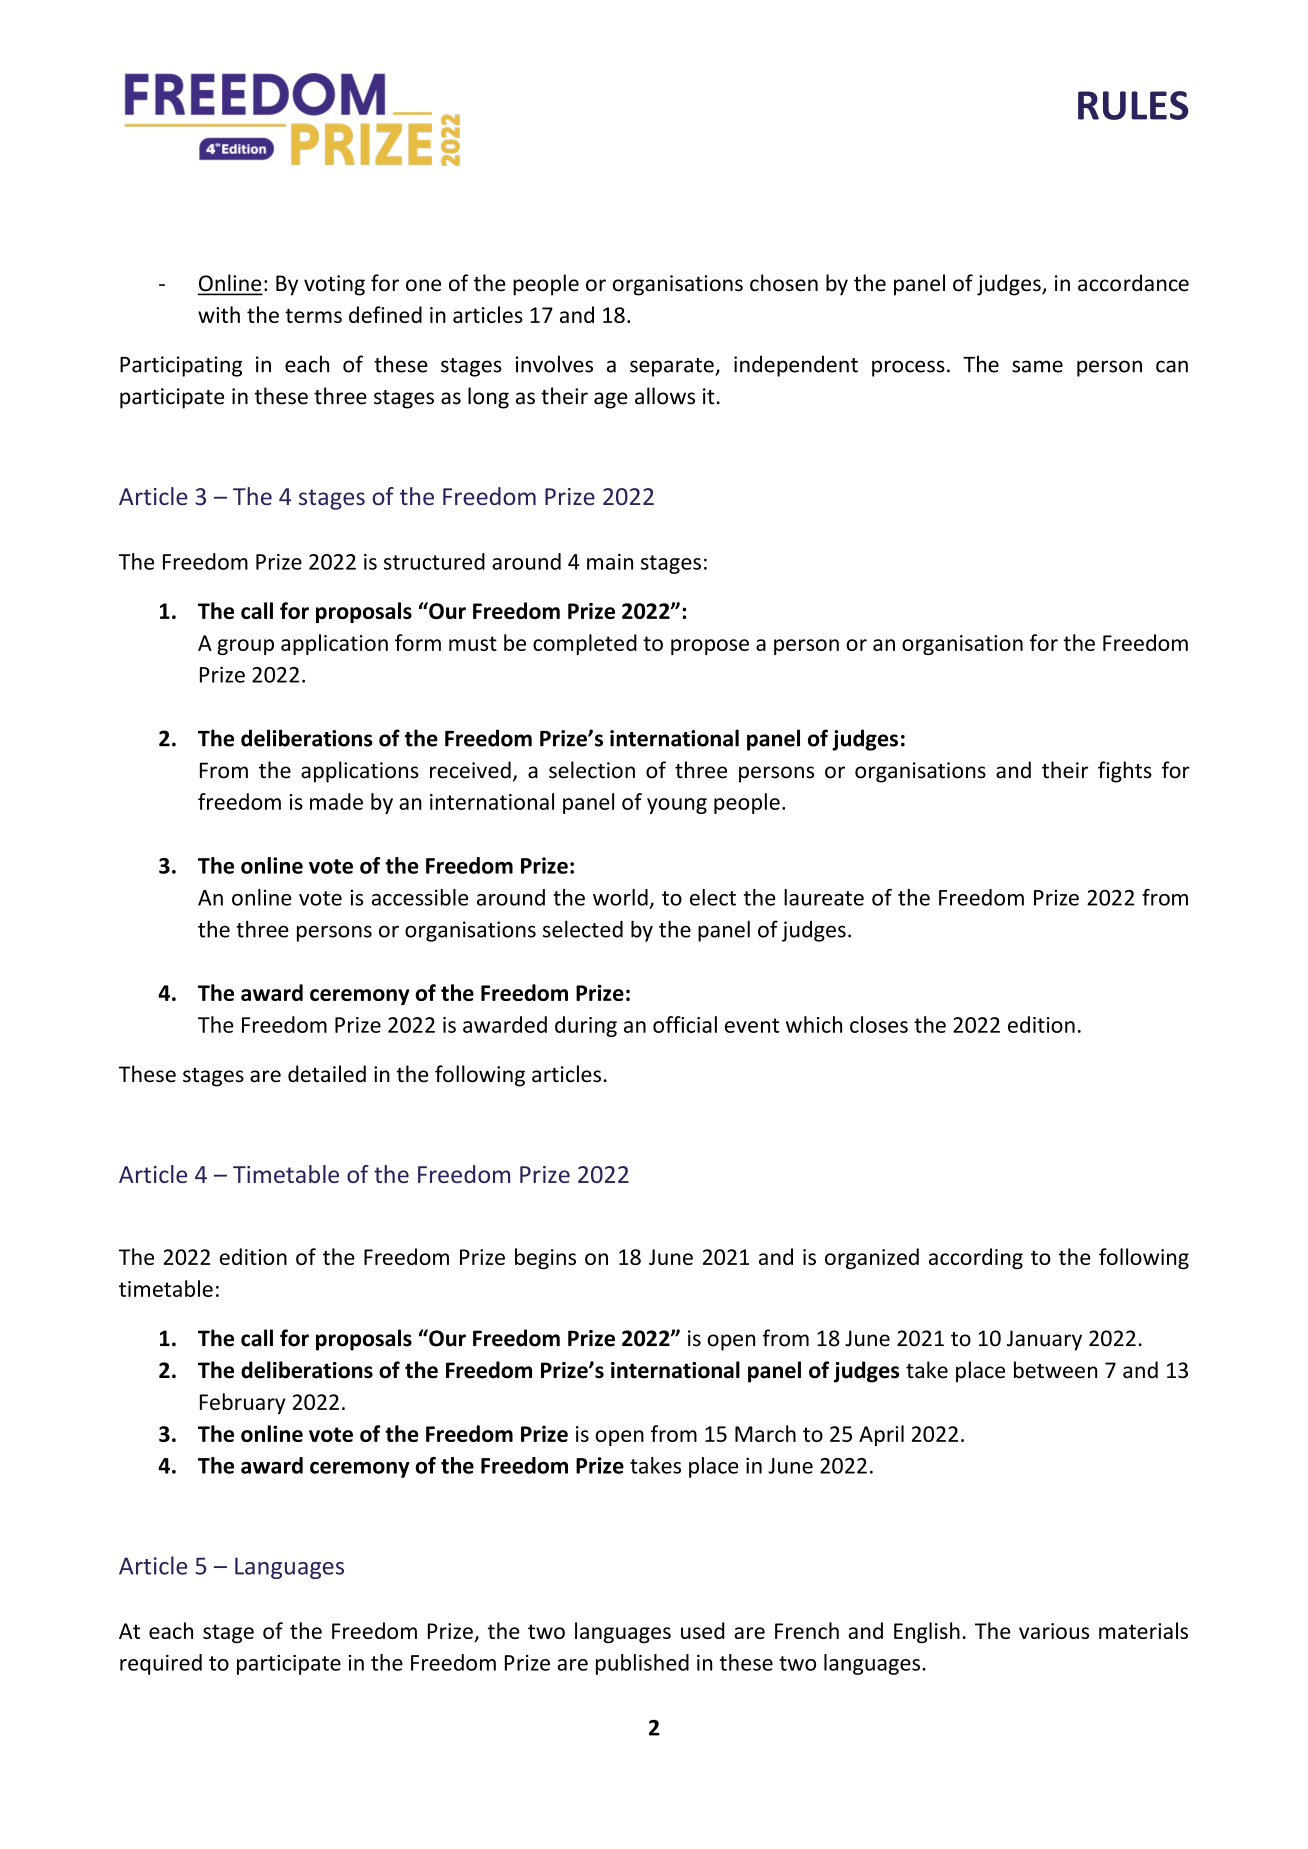 The height and width of the screenshot is (1849, 1308). Describe the element at coordinates (784, 283) in the screenshot. I see `chosen` at that location.
